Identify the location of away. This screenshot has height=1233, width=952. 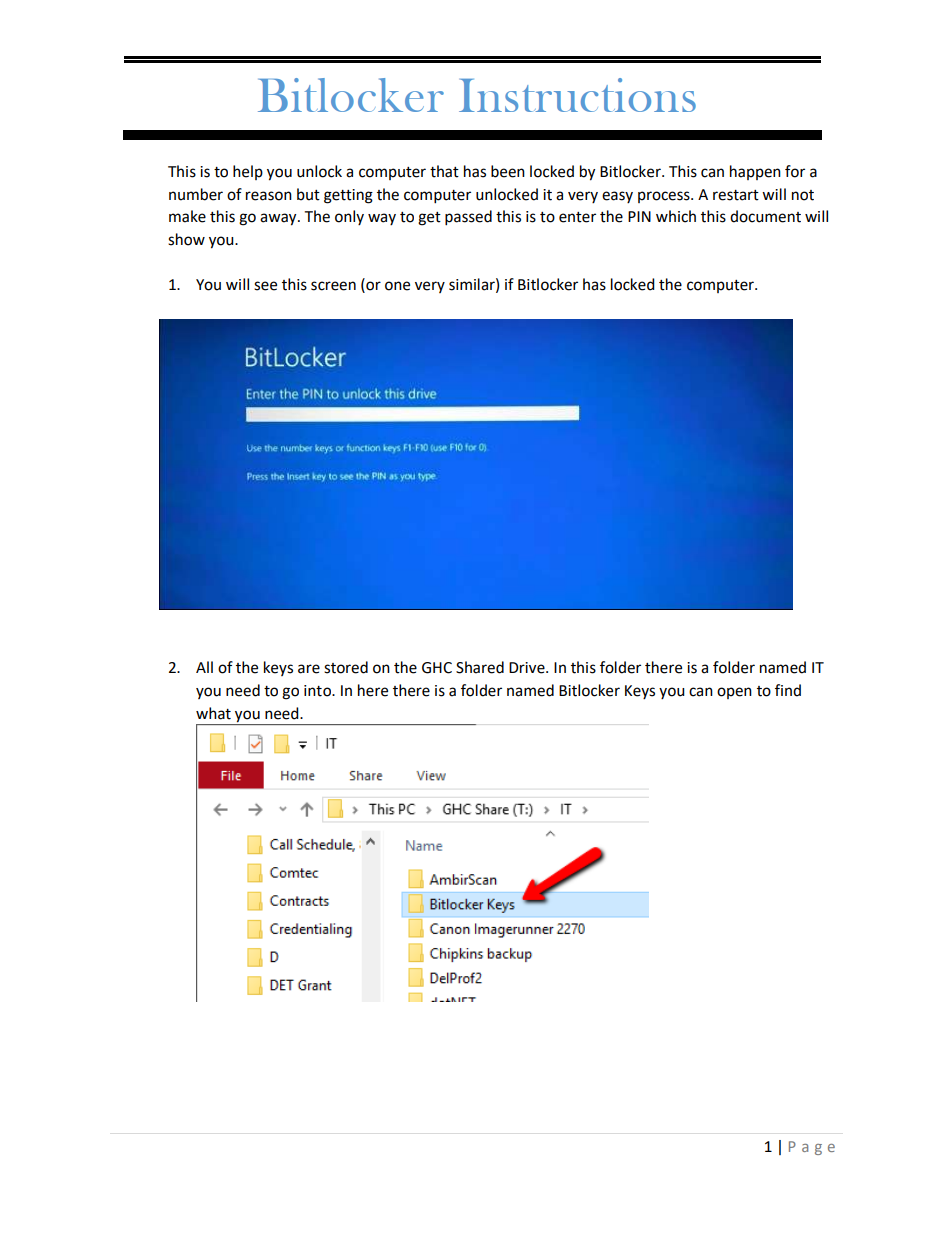
(279, 219).
